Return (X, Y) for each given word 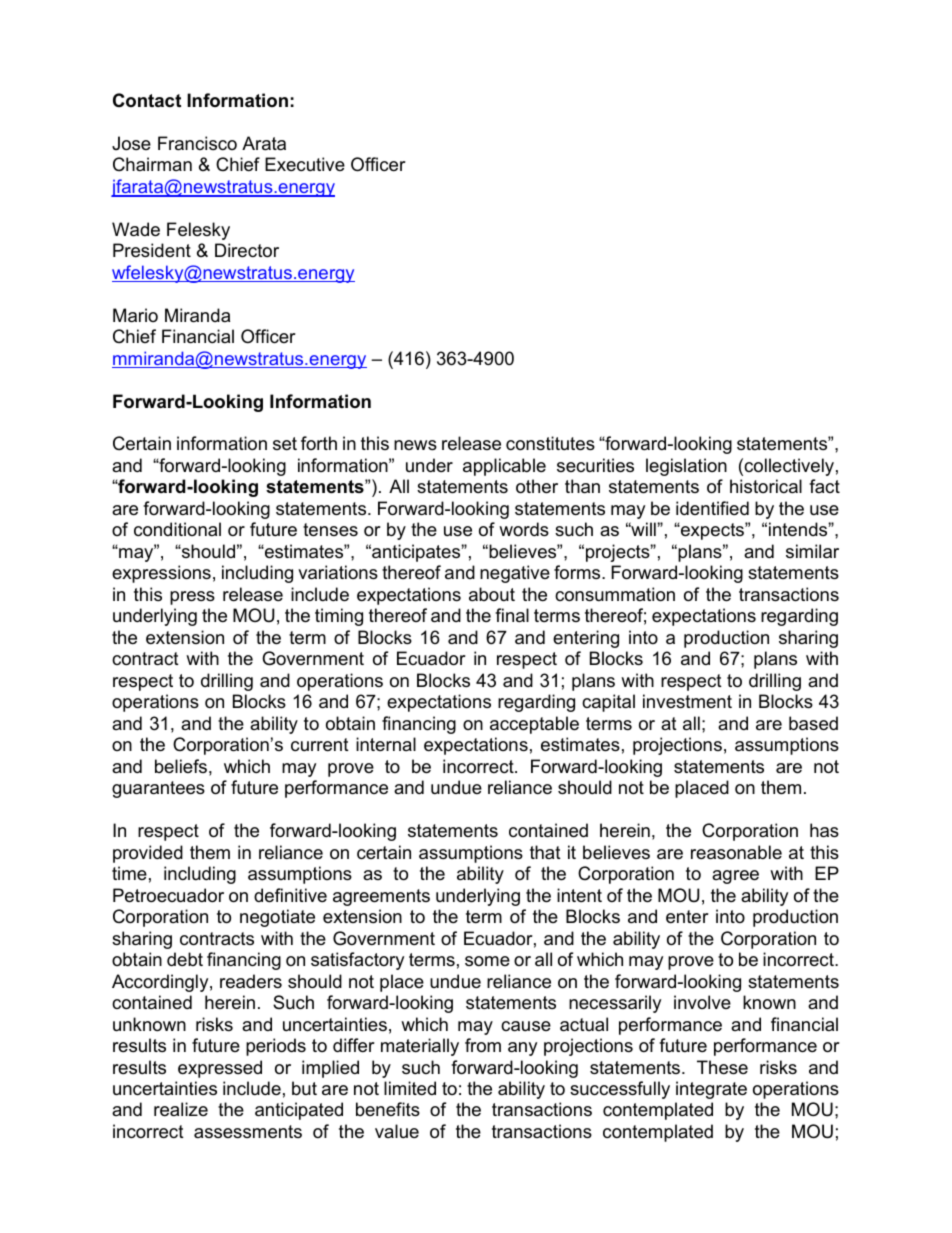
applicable (504, 467)
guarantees (158, 789)
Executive (305, 164)
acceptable (534, 725)
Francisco (197, 143)
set (285, 444)
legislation (686, 467)
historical (766, 486)
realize (181, 1109)
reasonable (736, 852)
